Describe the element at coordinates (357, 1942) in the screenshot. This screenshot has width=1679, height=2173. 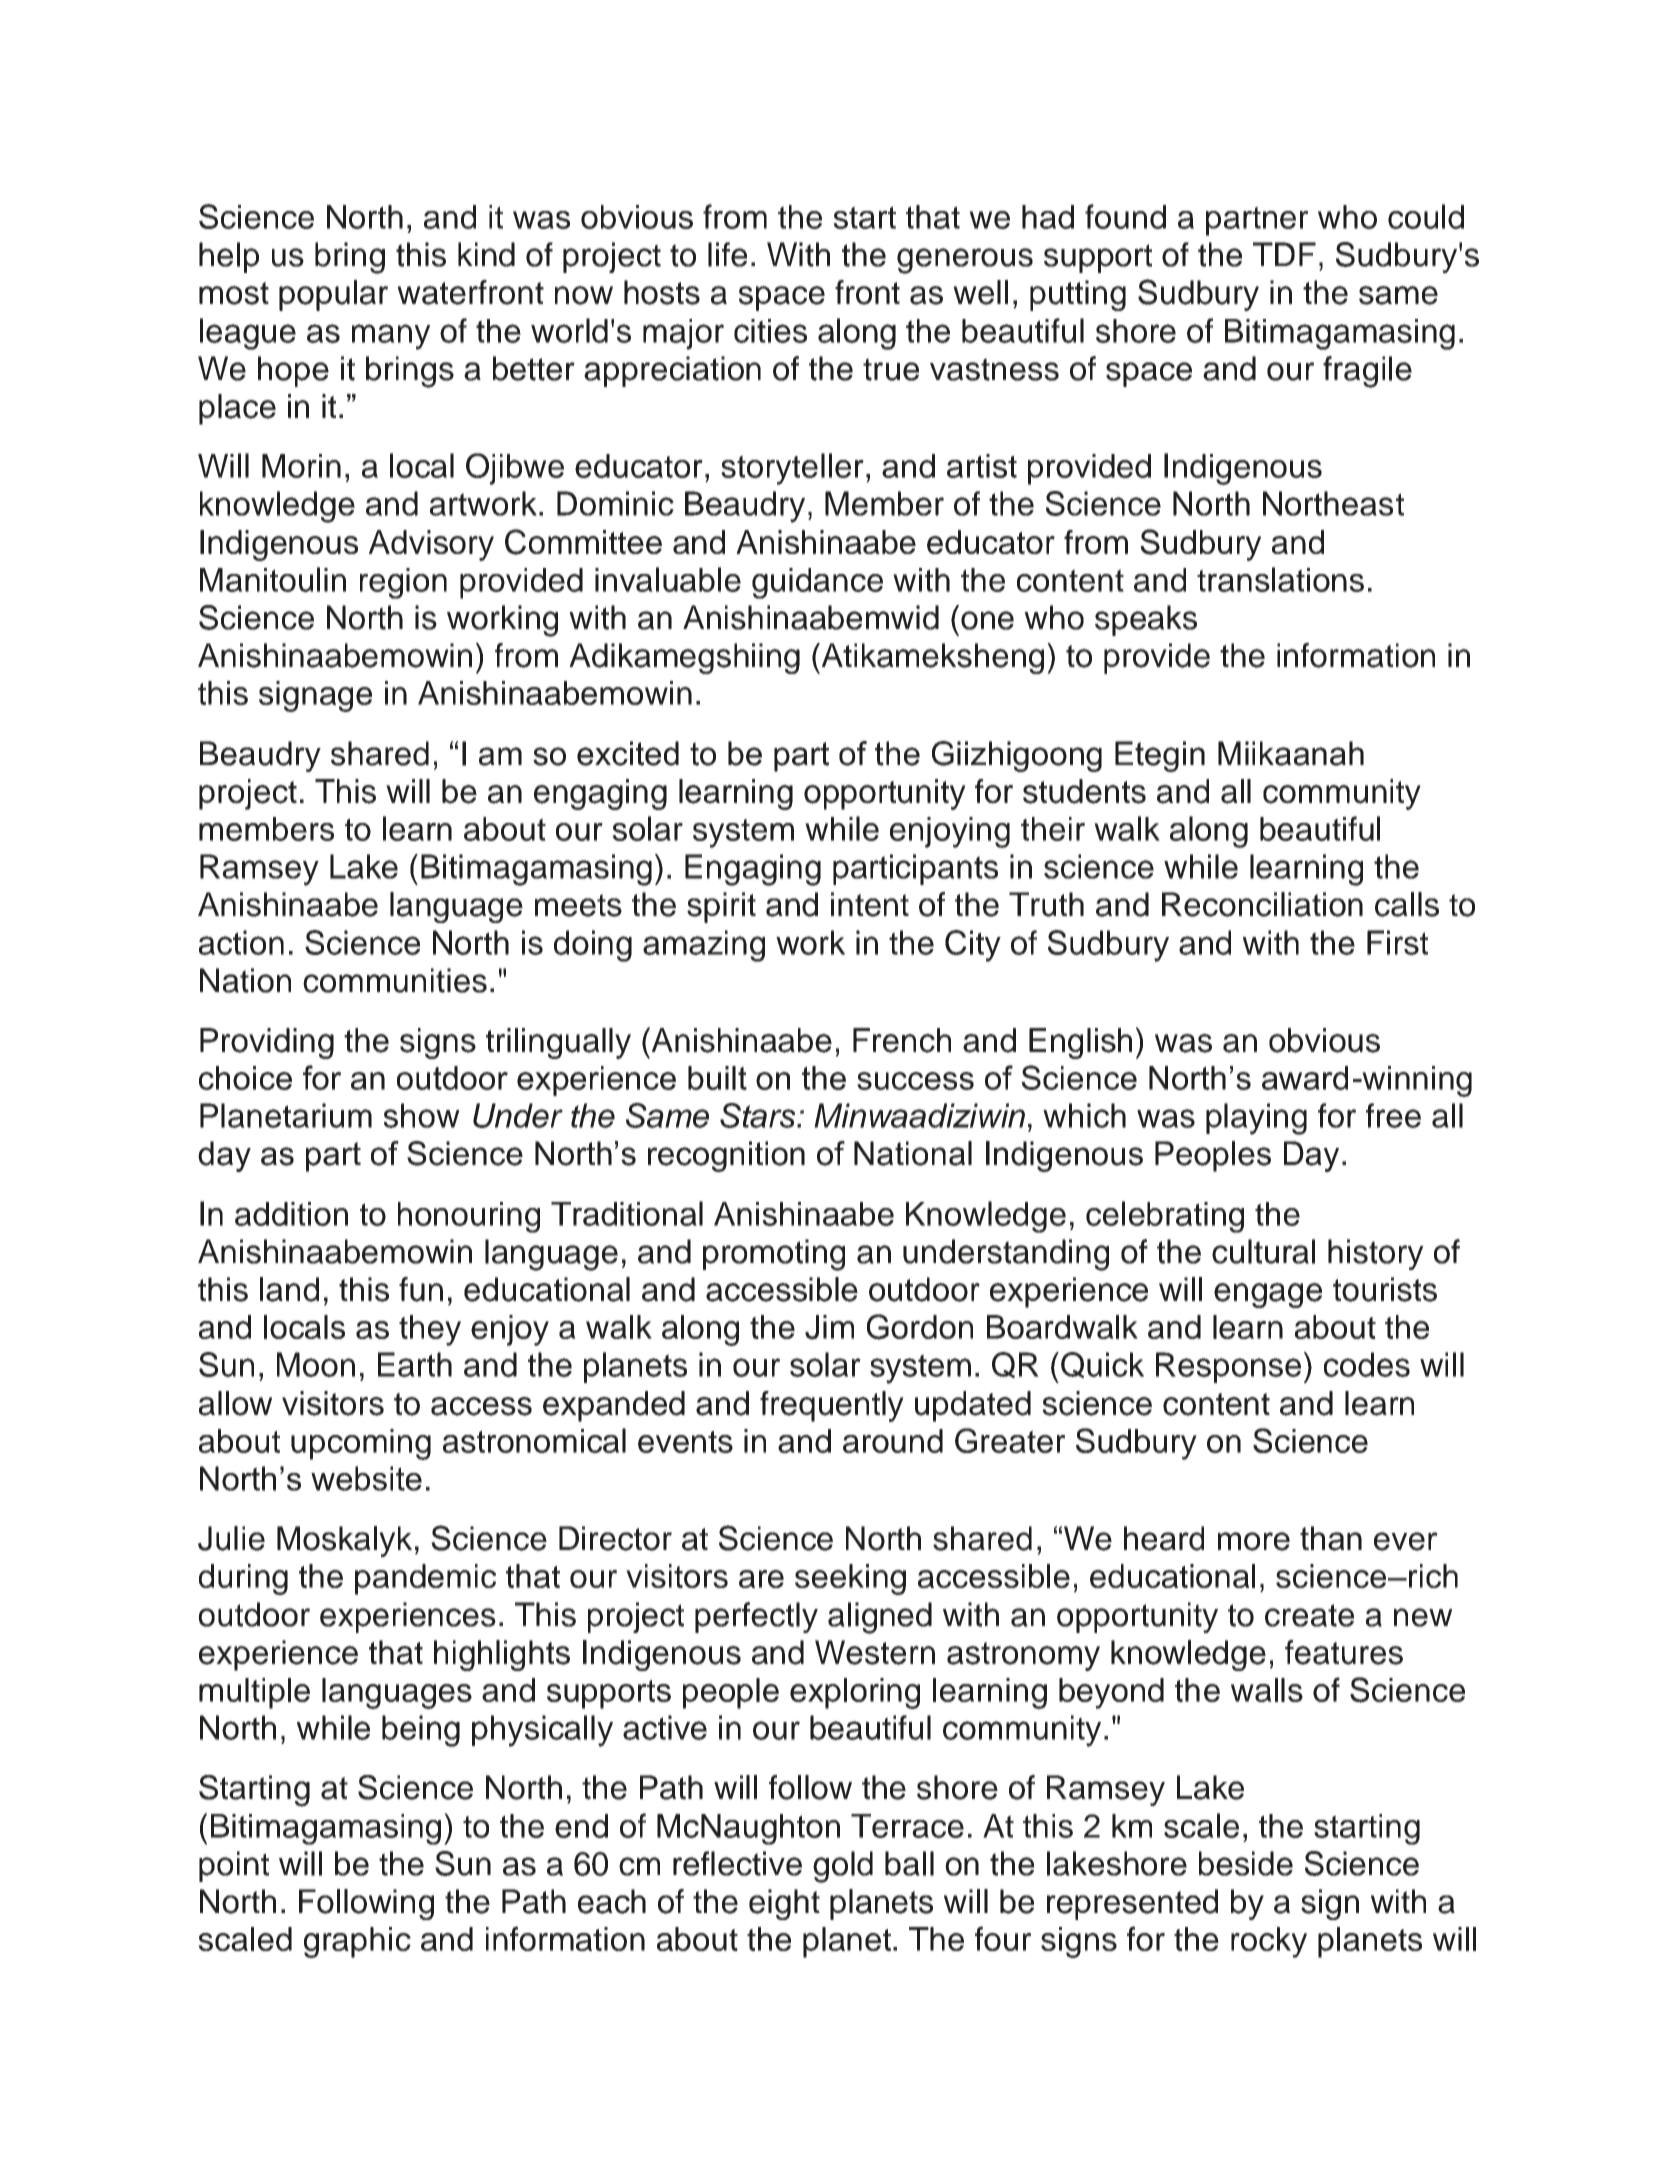
I see `graphic` at that location.
